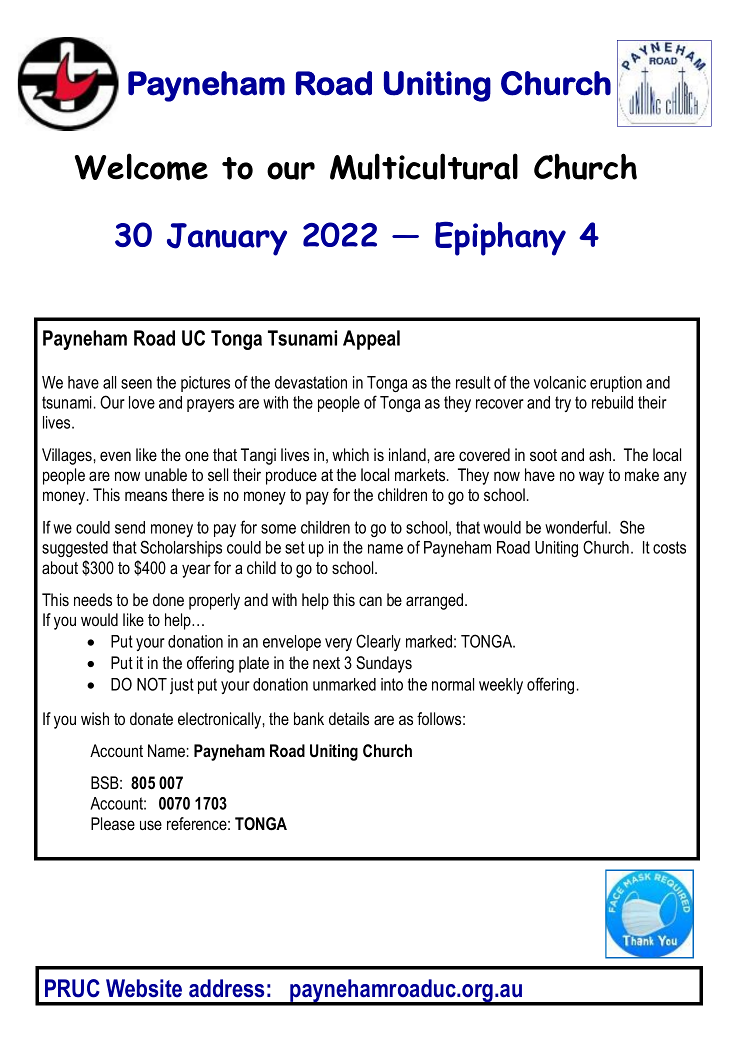 The width and height of the screenshot is (739, 1045). I want to click on done, so click(168, 599).
